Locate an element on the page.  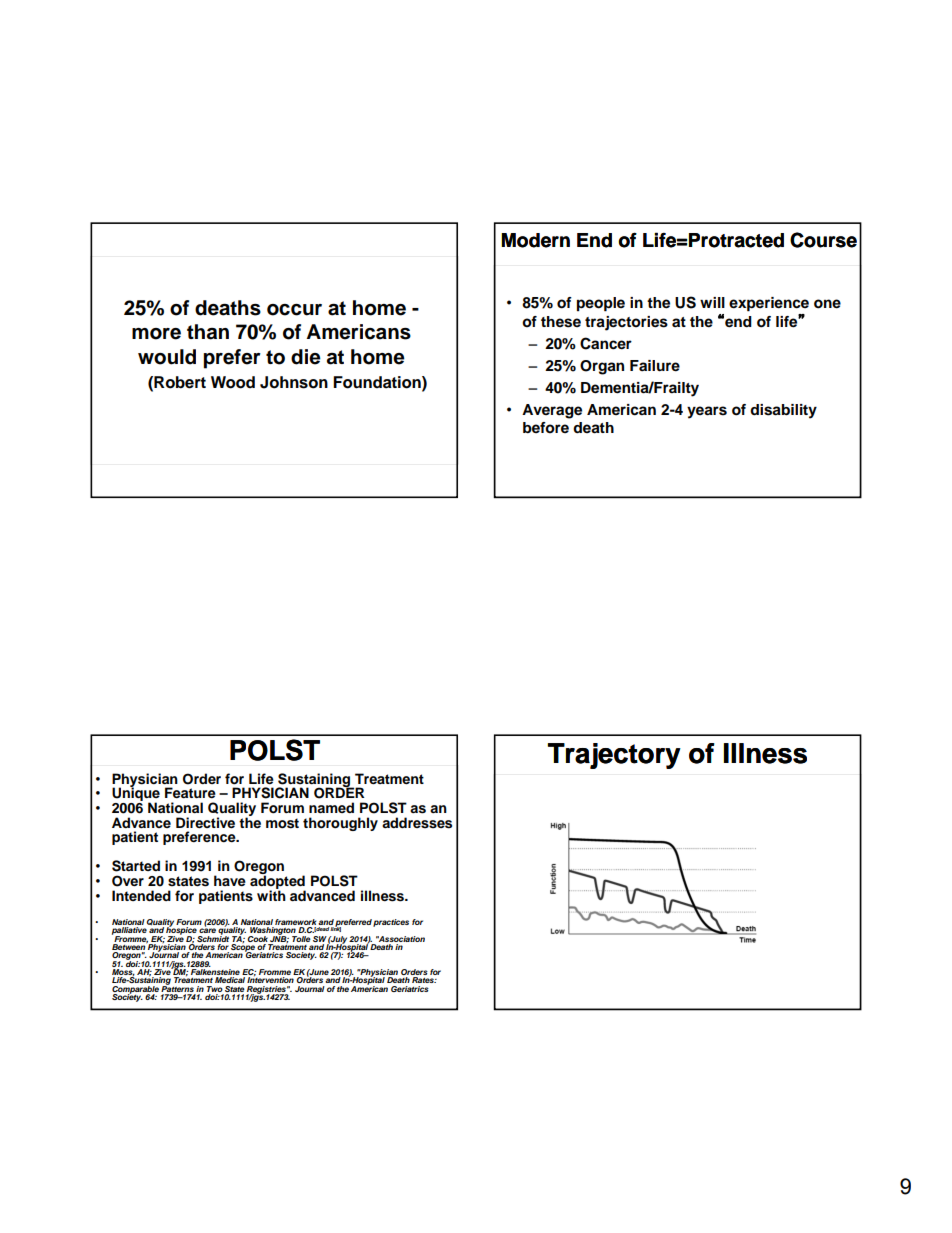
have is located at coordinates (230, 880).
